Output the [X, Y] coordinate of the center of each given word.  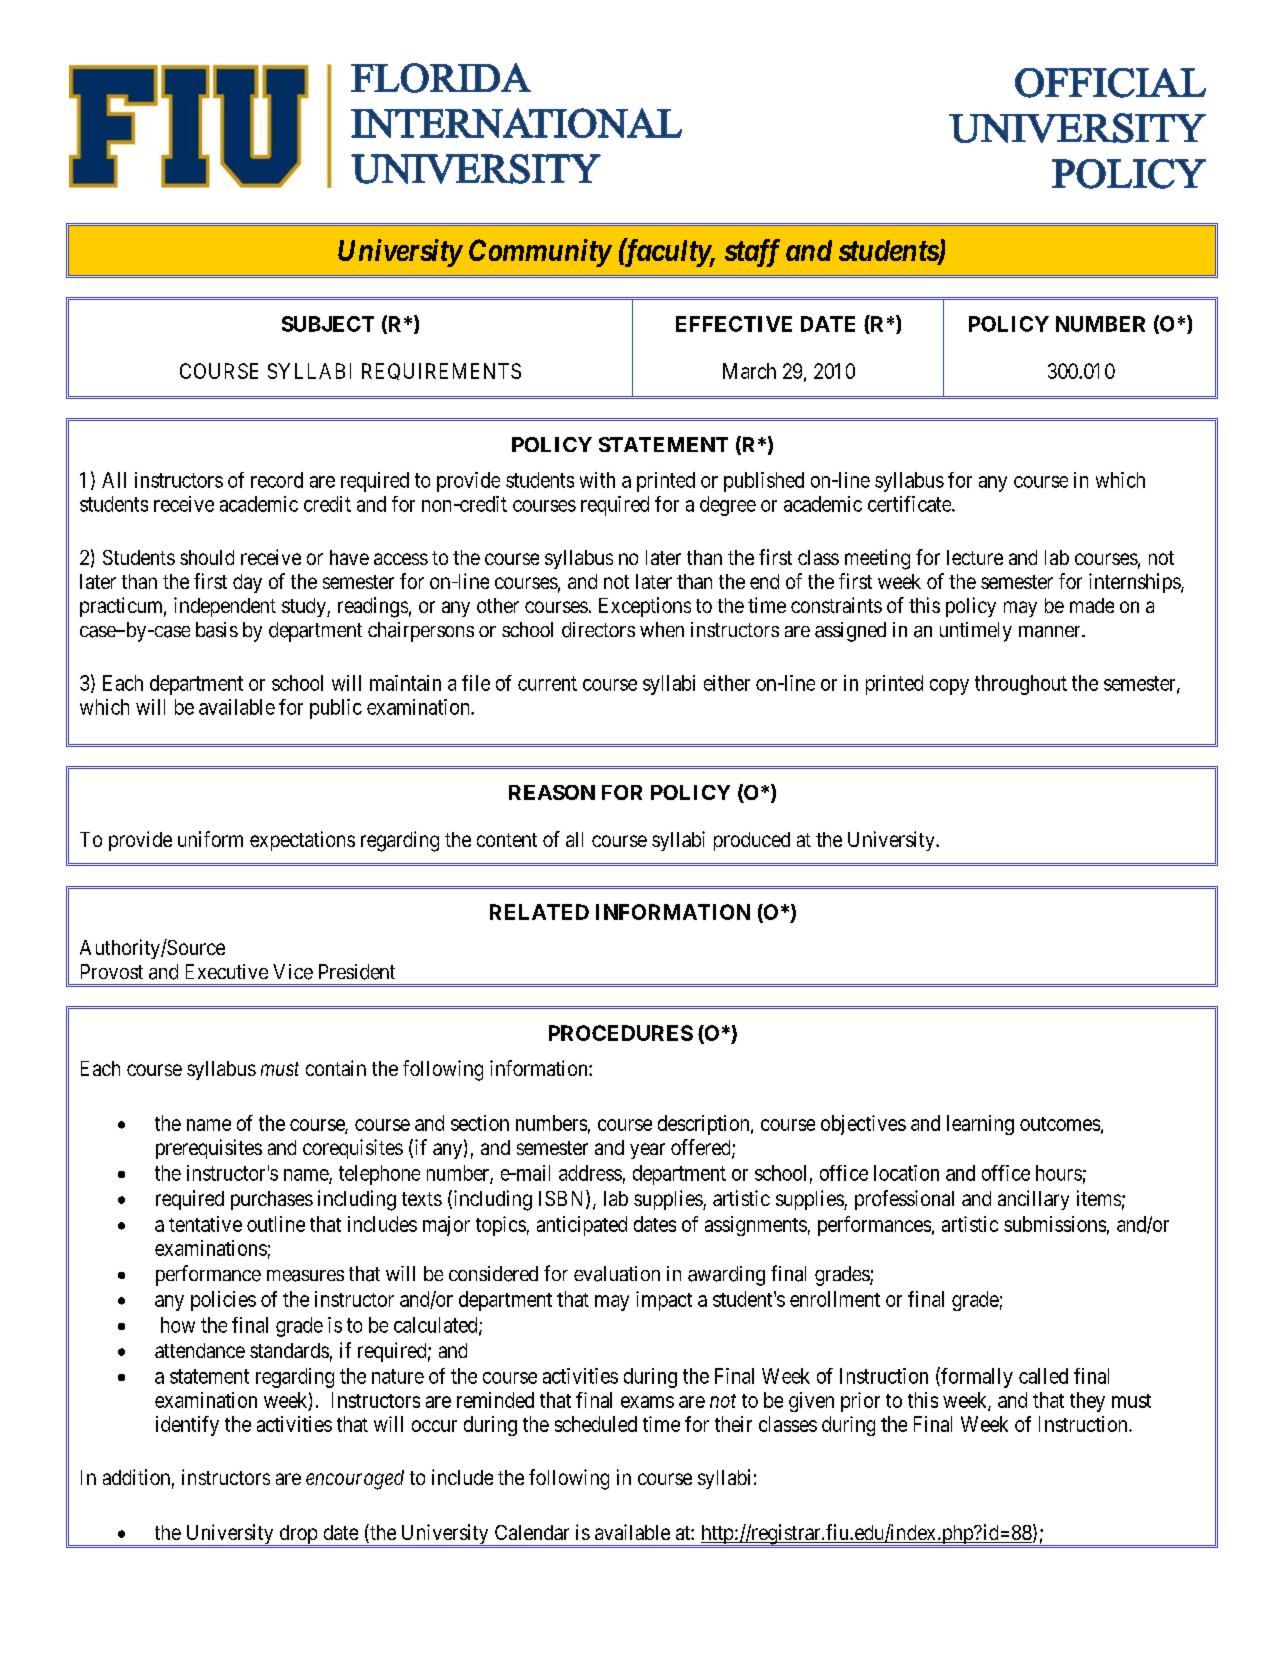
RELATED [539, 912]
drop [298, 1535]
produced [752, 841]
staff [752, 253]
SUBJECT [328, 324]
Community [540, 253]
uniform [210, 839]
